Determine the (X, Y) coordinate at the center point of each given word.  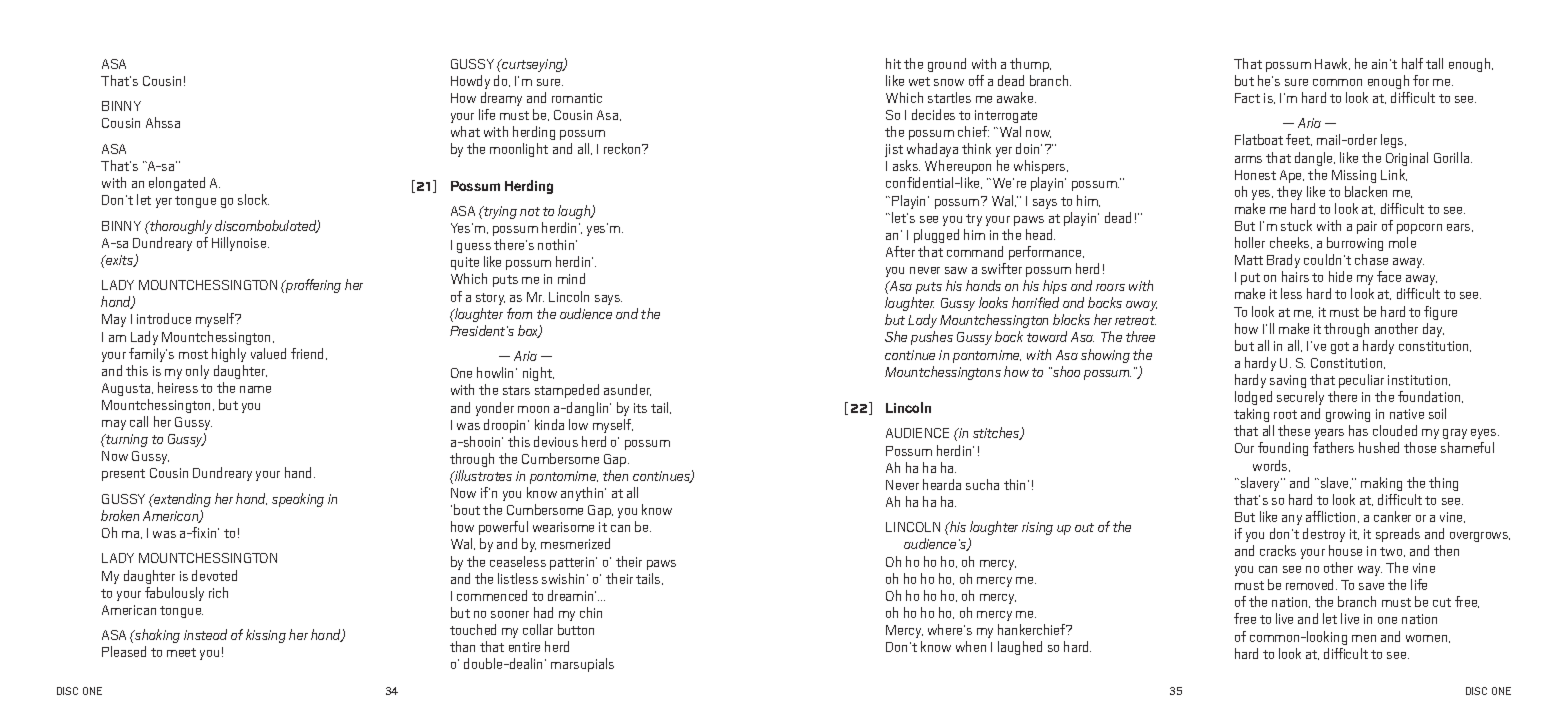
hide (1340, 276)
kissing (266, 636)
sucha (982, 484)
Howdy (470, 82)
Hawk (1332, 64)
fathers (1333, 447)
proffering (312, 286)
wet (919, 81)
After (900, 251)
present (123, 475)
